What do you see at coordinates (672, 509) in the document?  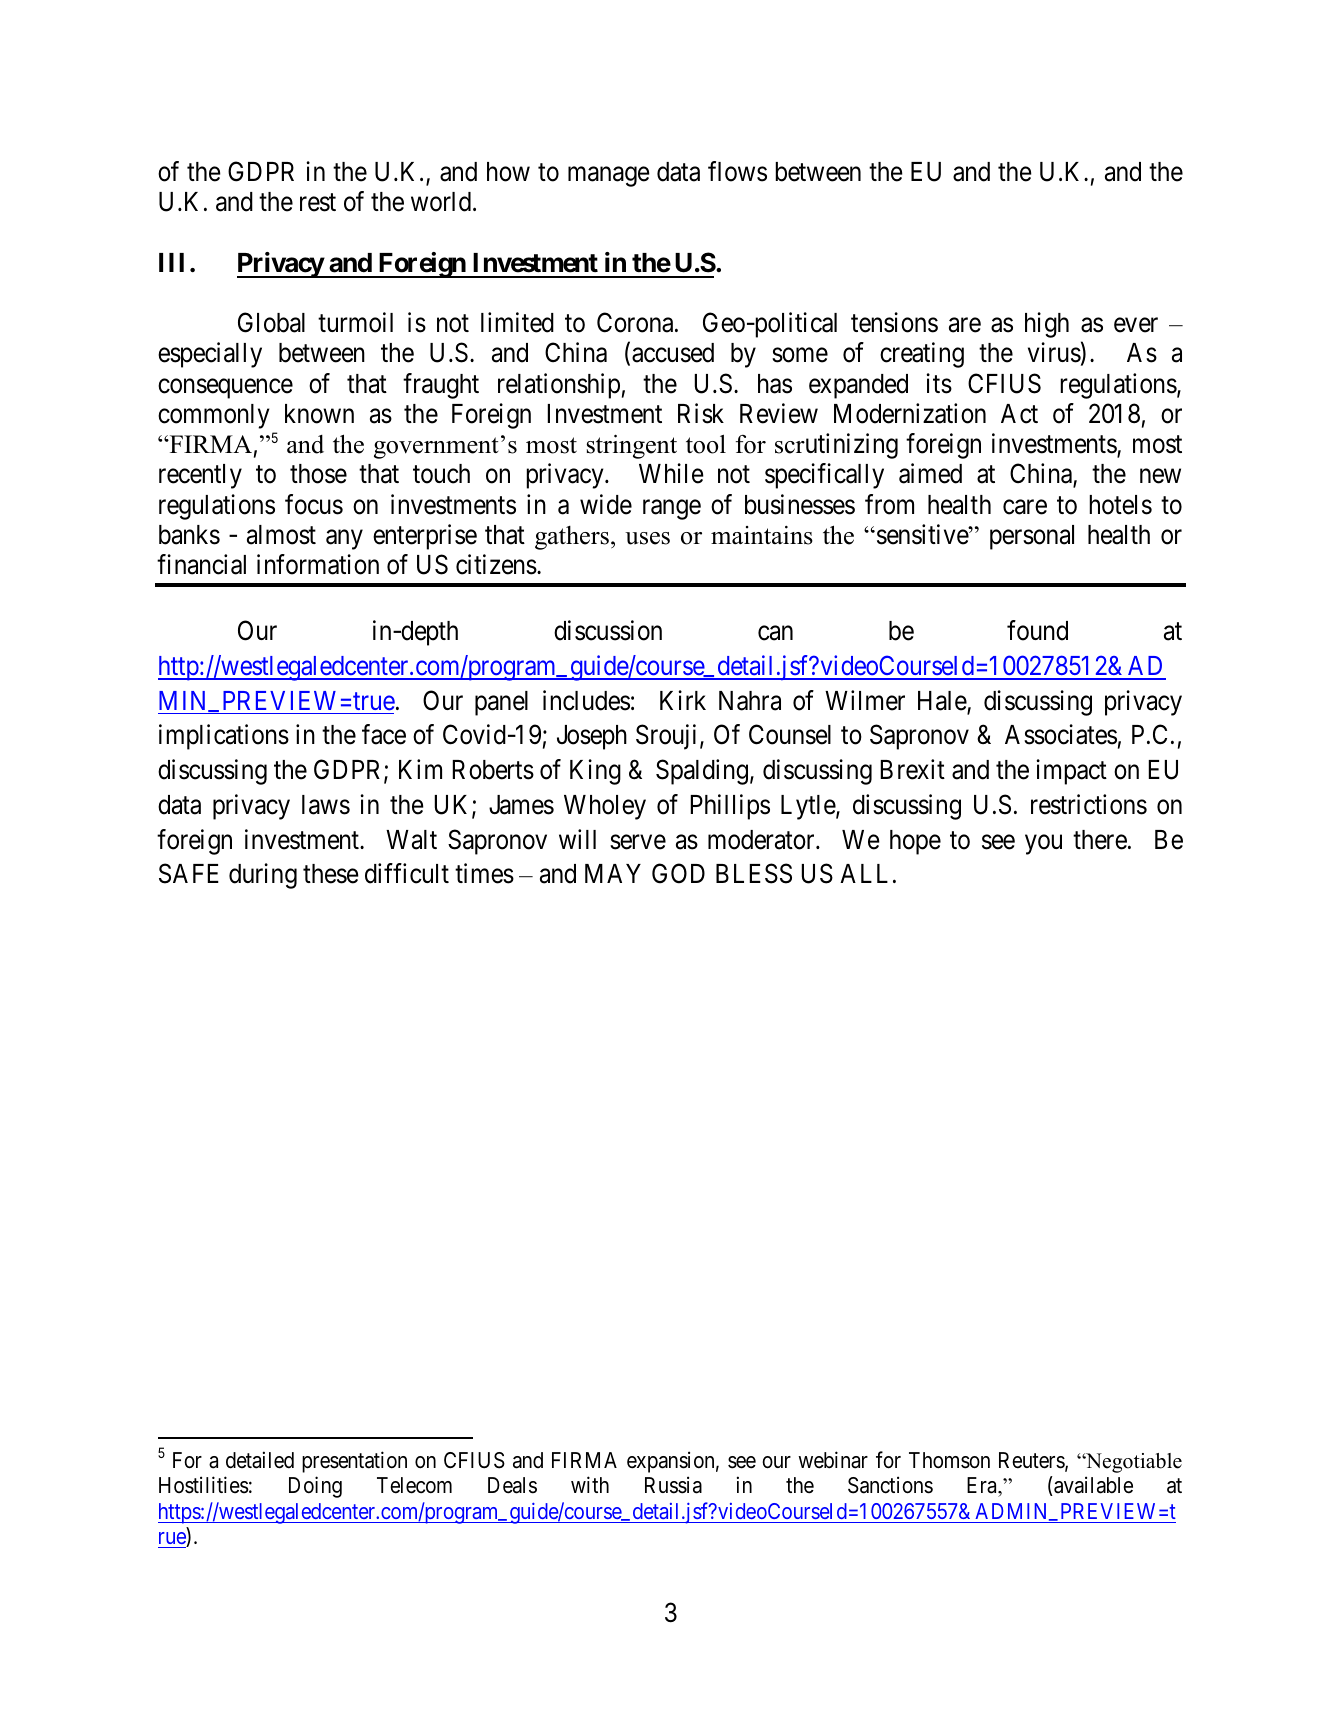 I see `range` at bounding box center [672, 509].
